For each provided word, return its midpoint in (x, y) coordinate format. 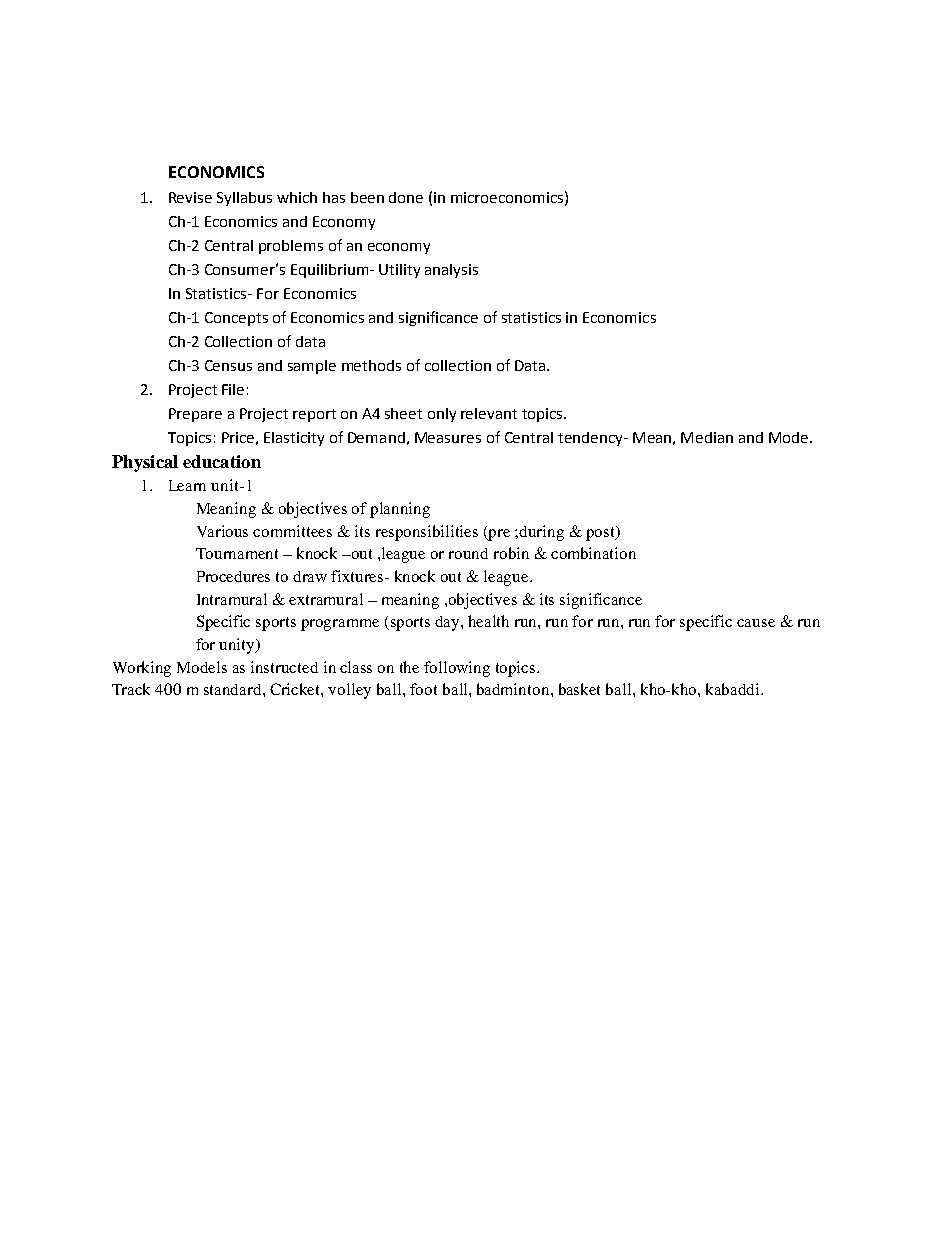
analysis (451, 271)
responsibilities (427, 533)
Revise (190, 197)
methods (371, 365)
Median (707, 437)
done (406, 197)
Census (228, 365)
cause (756, 623)
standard (234, 689)
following (457, 669)
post (602, 533)
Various (222, 531)
